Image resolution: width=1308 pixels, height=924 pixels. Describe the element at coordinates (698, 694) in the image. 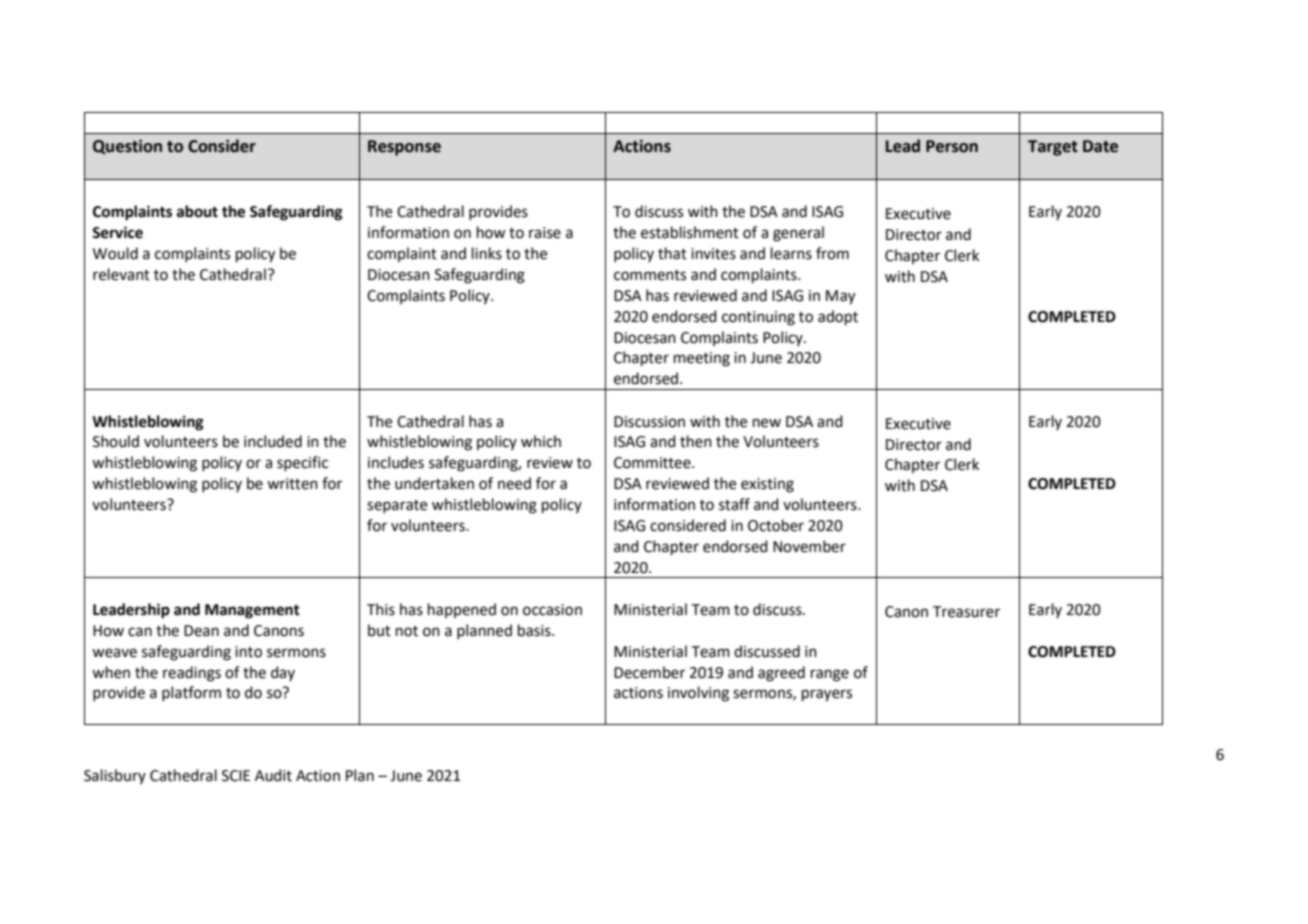

I see `involving` at that location.
